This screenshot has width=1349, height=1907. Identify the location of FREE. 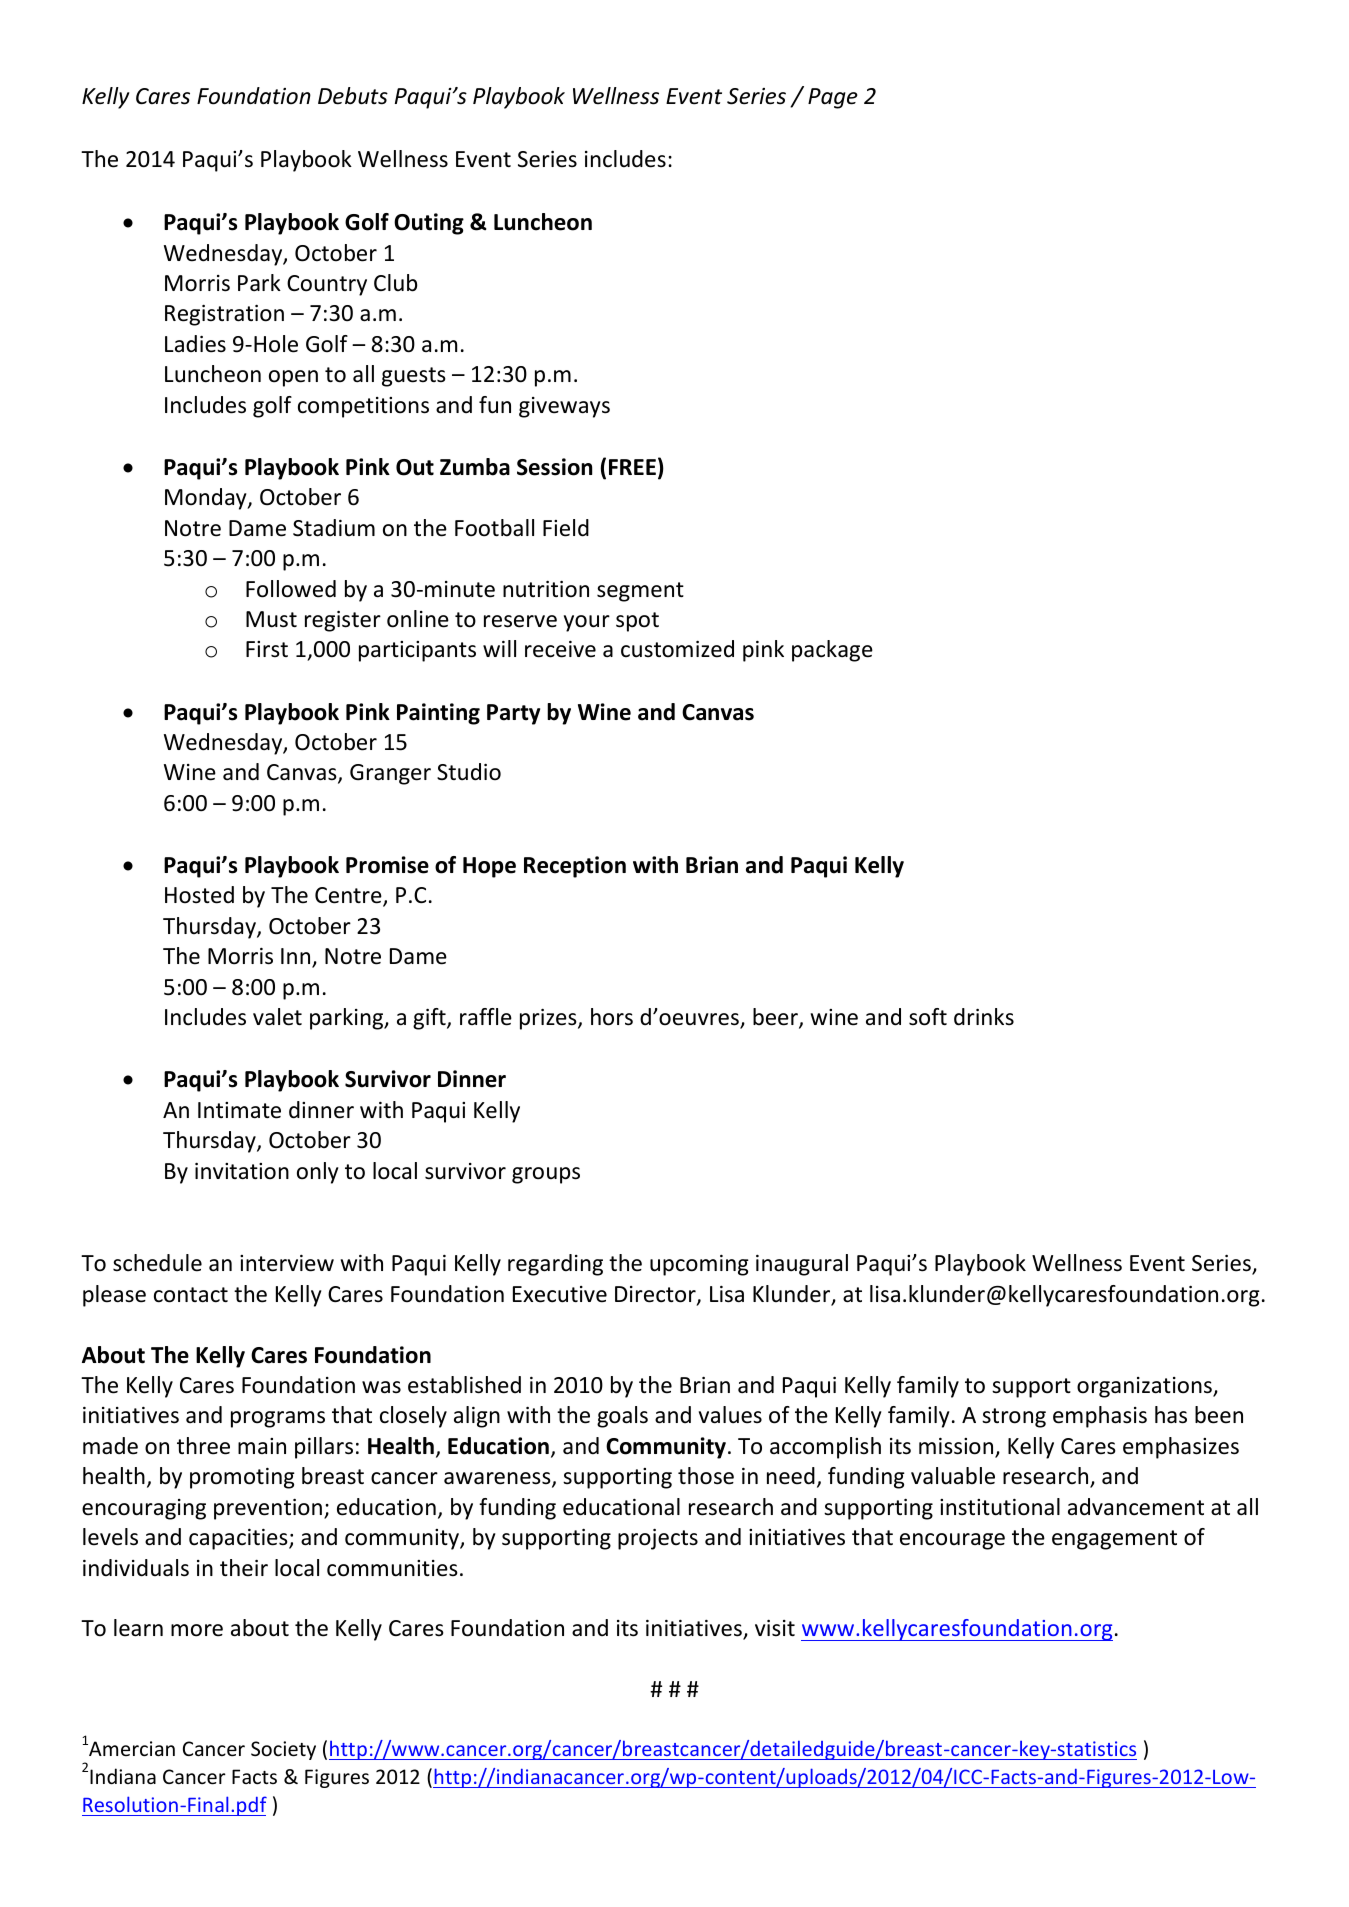
(632, 467).
